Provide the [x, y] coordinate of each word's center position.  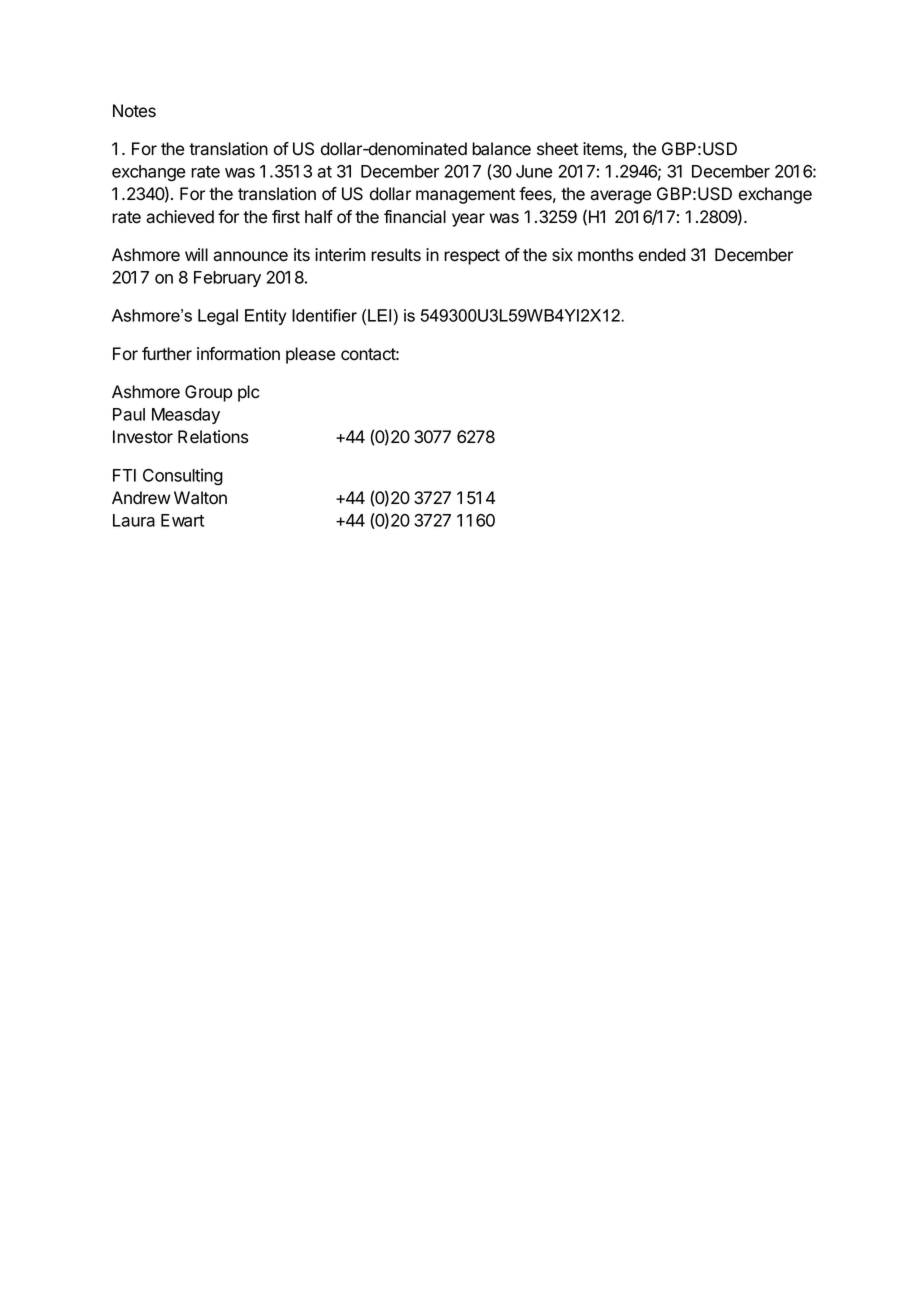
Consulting [183, 477]
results [396, 255]
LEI [381, 315]
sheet [557, 149]
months [605, 255]
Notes [134, 111]
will [196, 254]
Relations [213, 437]
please [310, 355]
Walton [200, 498]
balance [501, 149]
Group [208, 393]
